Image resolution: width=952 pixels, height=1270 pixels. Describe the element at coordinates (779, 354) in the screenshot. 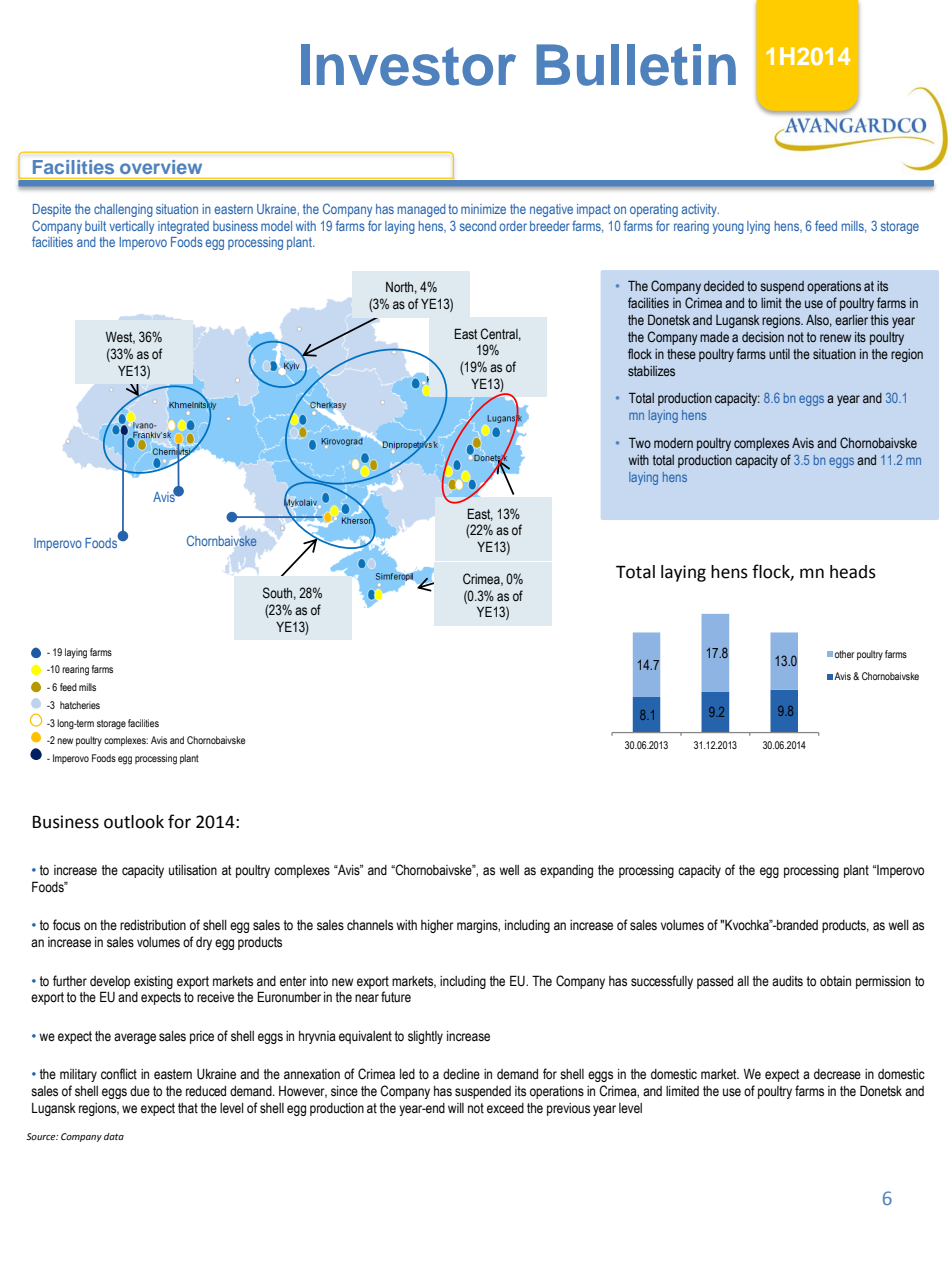

I see `until` at that location.
